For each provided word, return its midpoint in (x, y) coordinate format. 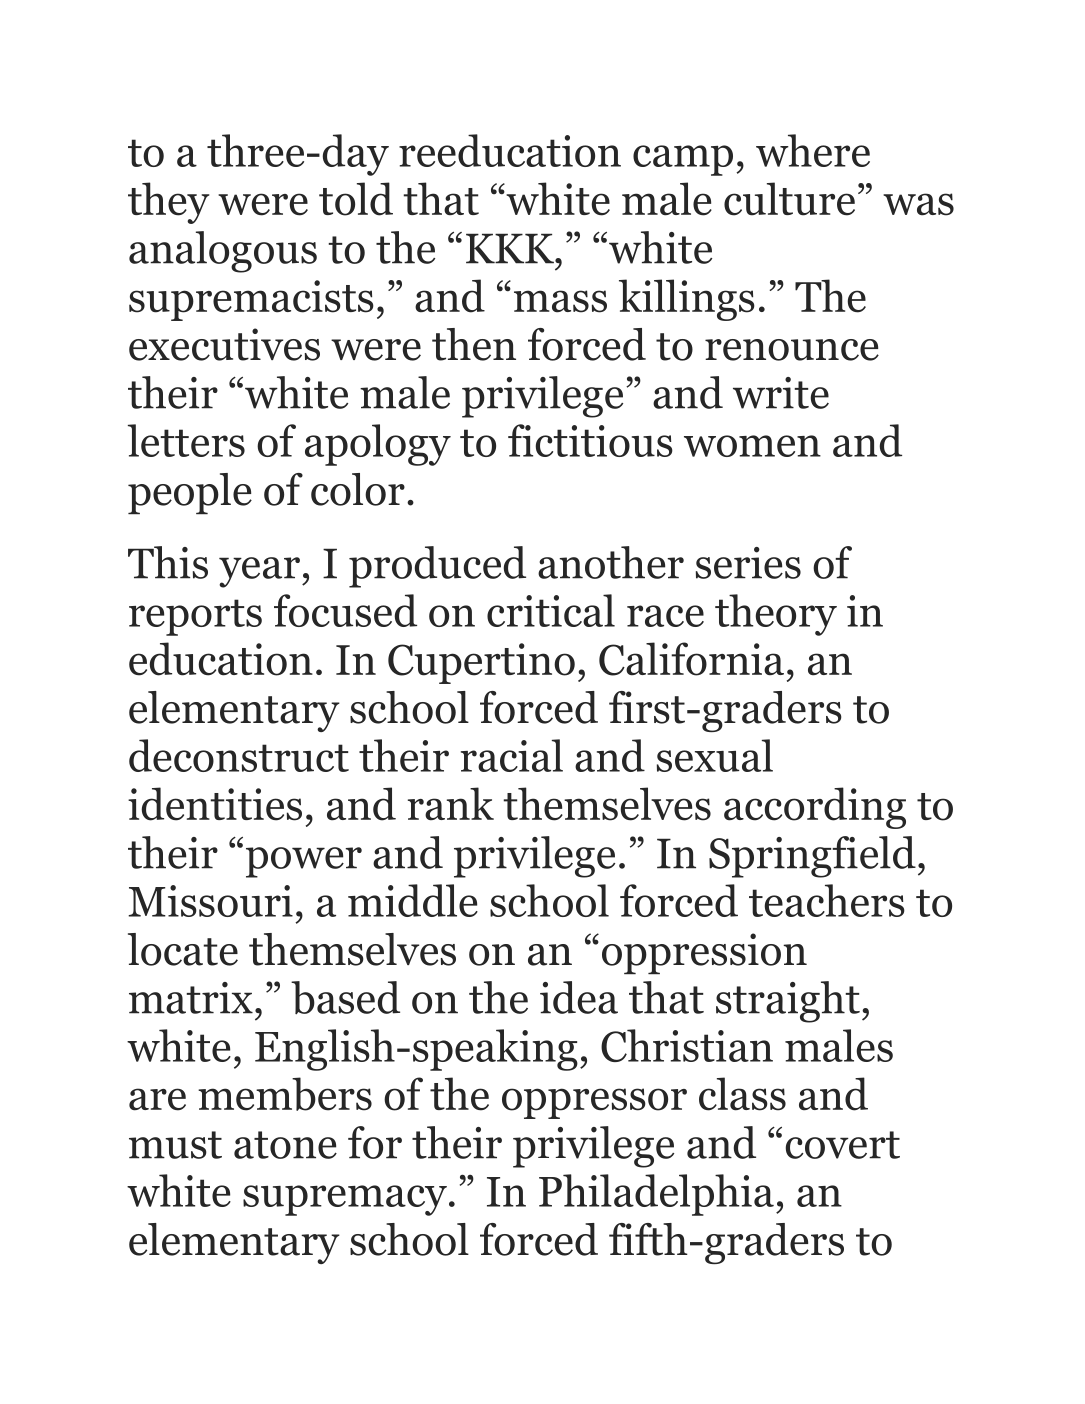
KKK (511, 248)
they (169, 203)
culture (789, 199)
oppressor (594, 1103)
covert (843, 1145)
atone (285, 1145)
